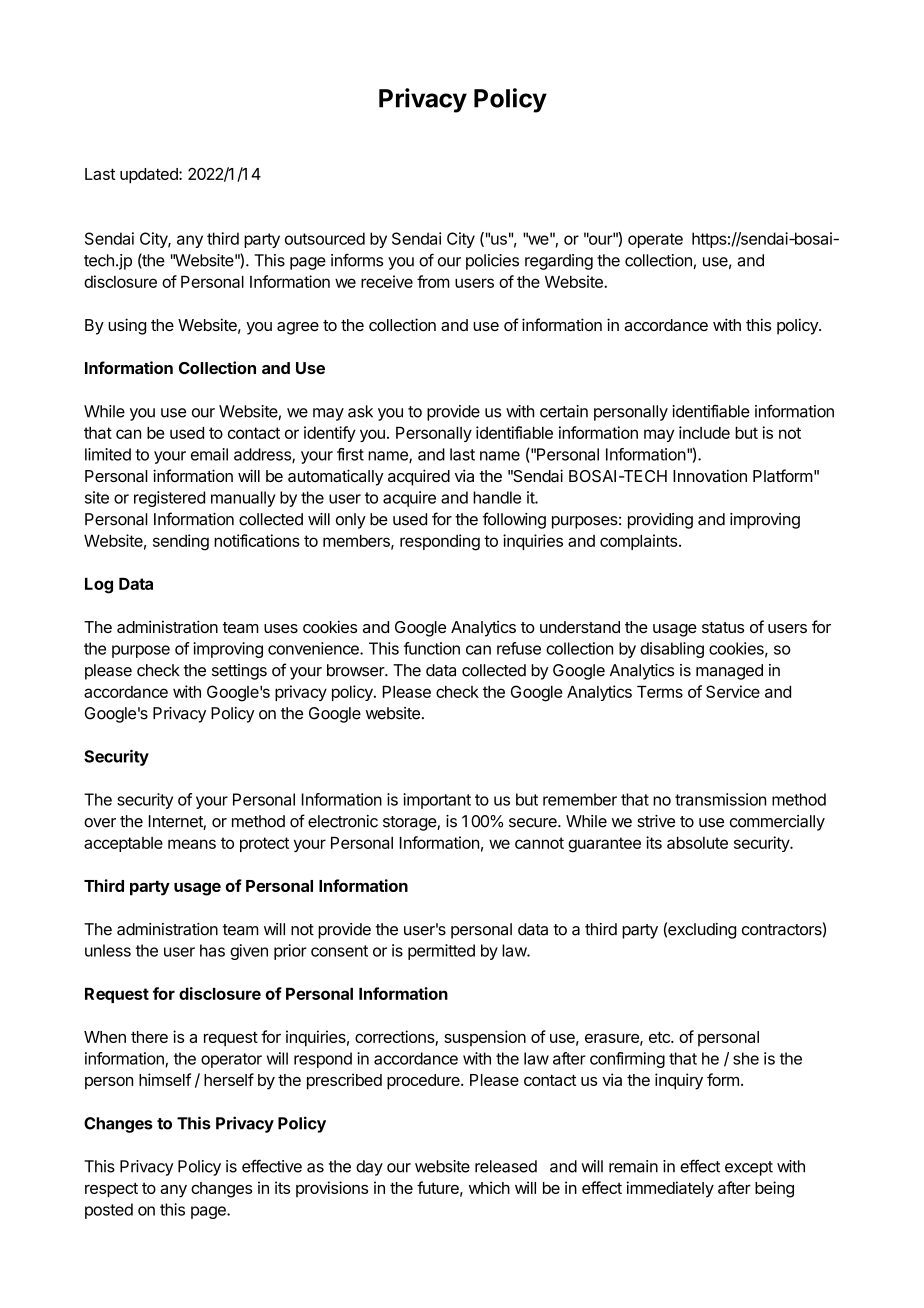  What do you see at coordinates (111, 1190) in the screenshot?
I see `respect` at bounding box center [111, 1190].
